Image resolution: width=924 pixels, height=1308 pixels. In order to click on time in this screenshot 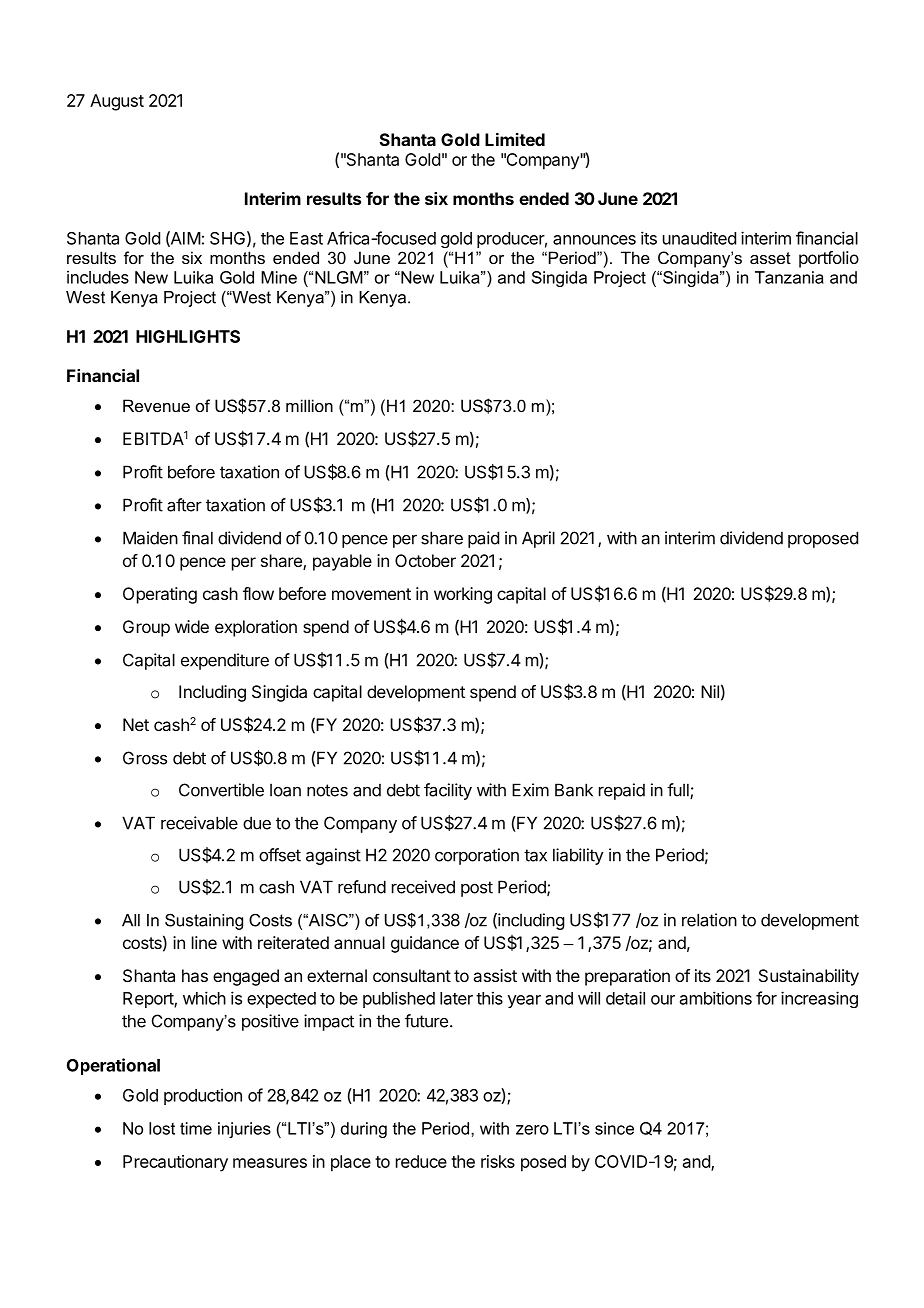, I will do `click(196, 1128)`.
